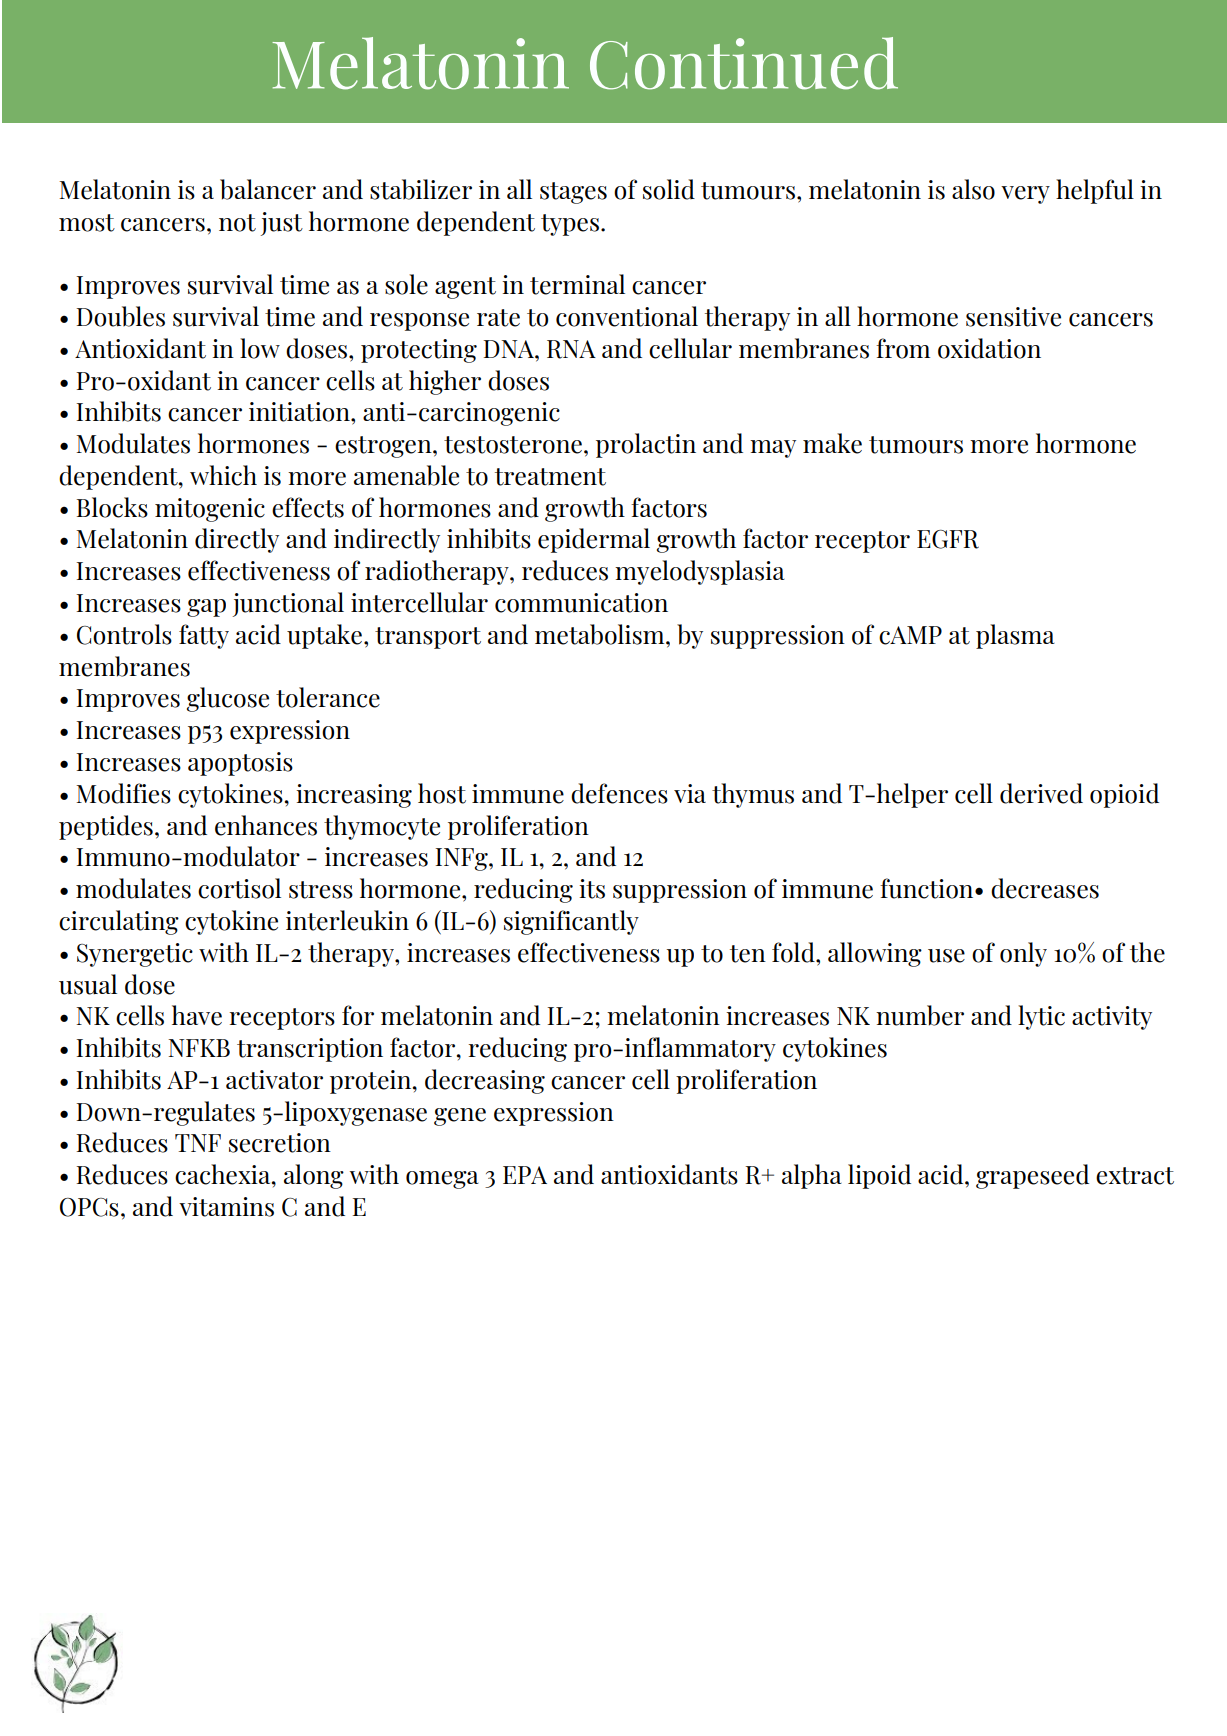 This page has width=1227, height=1736. Describe the element at coordinates (601, 634) in the page. I see `metabolism` at that location.
